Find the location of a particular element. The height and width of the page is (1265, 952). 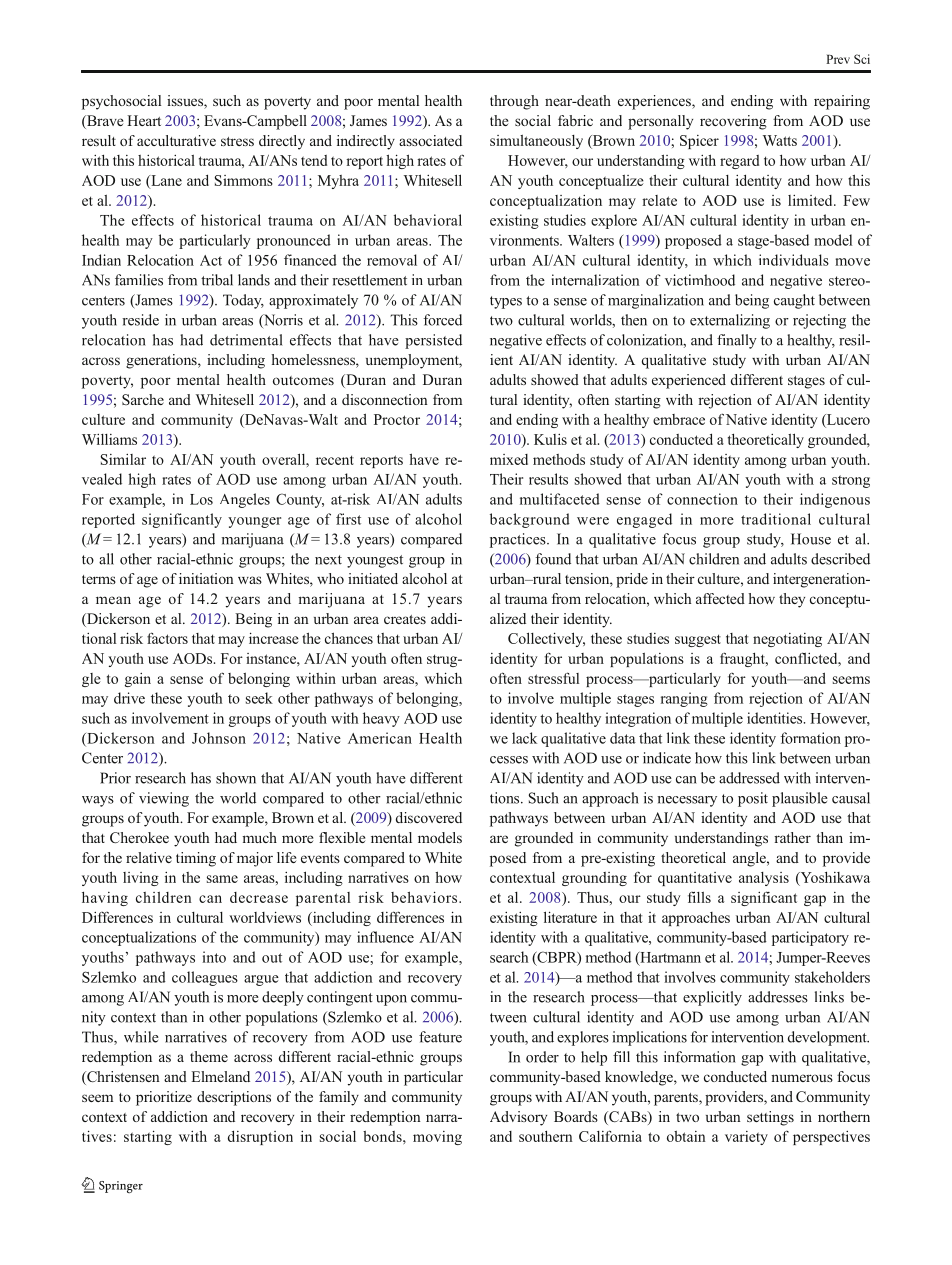

shown is located at coordinates (236, 778).
